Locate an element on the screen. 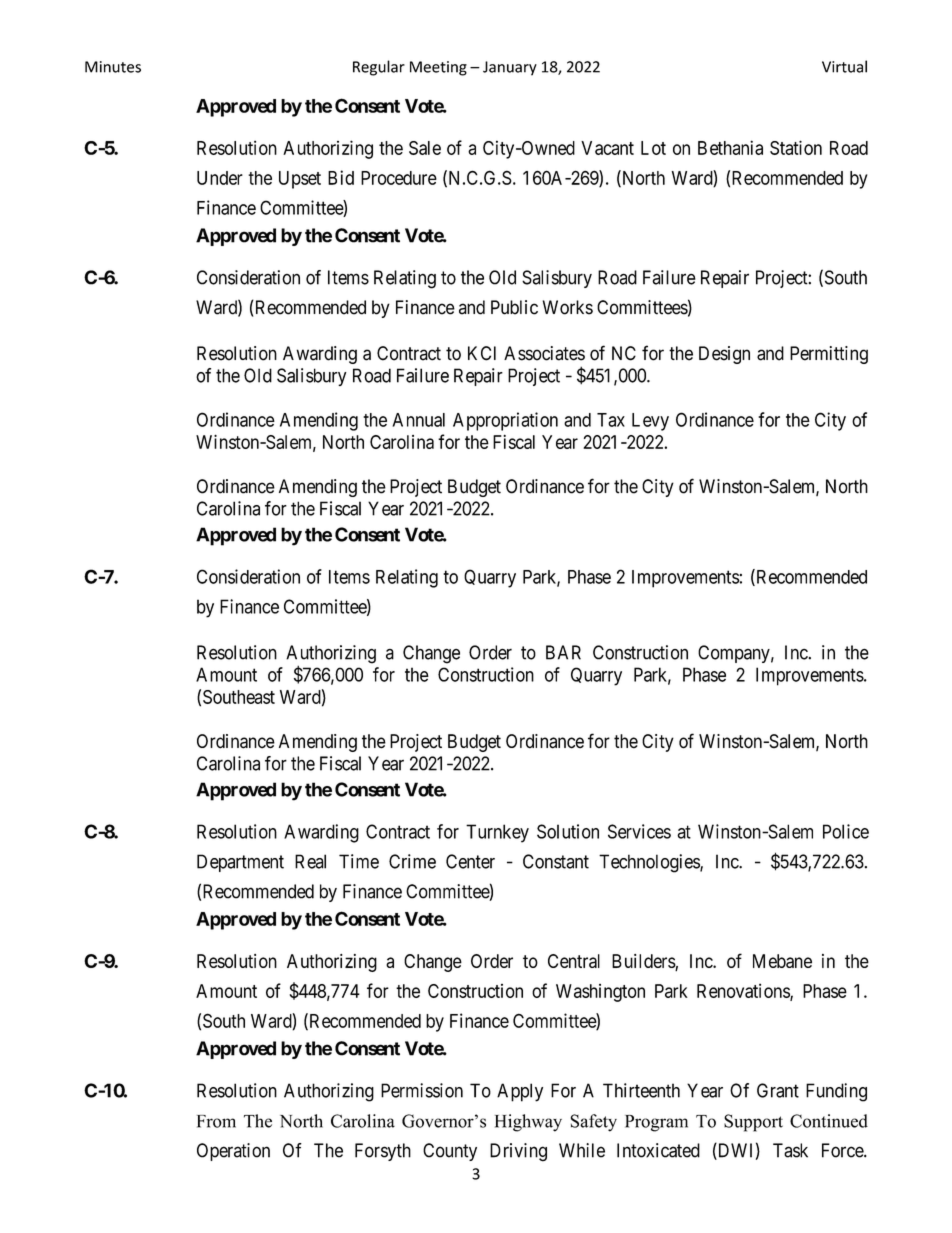 This screenshot has height=1233, width=952. Minutes is located at coordinates (113, 67).
